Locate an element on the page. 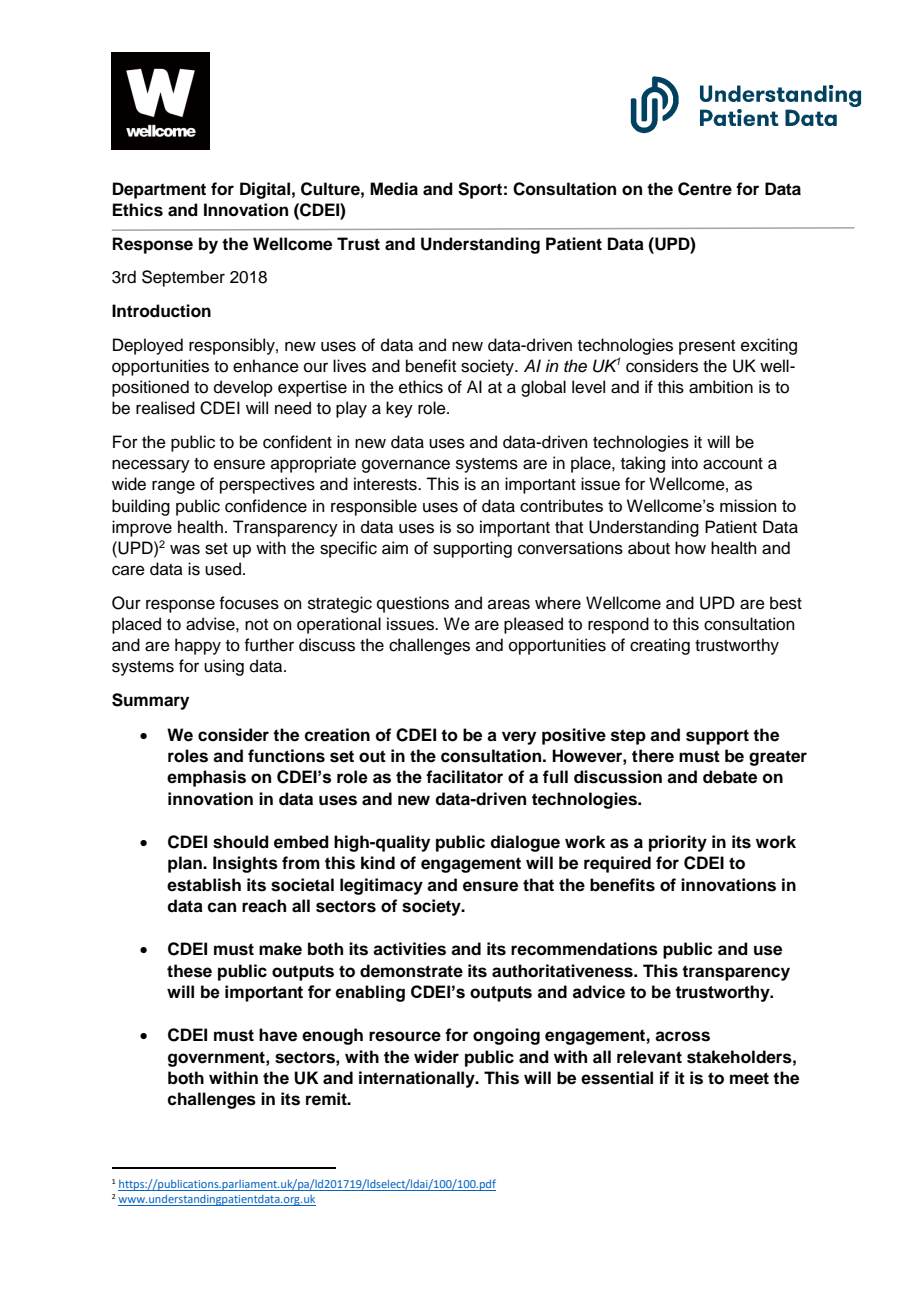 This image has width=924, height=1308. Department is located at coordinates (159, 190).
